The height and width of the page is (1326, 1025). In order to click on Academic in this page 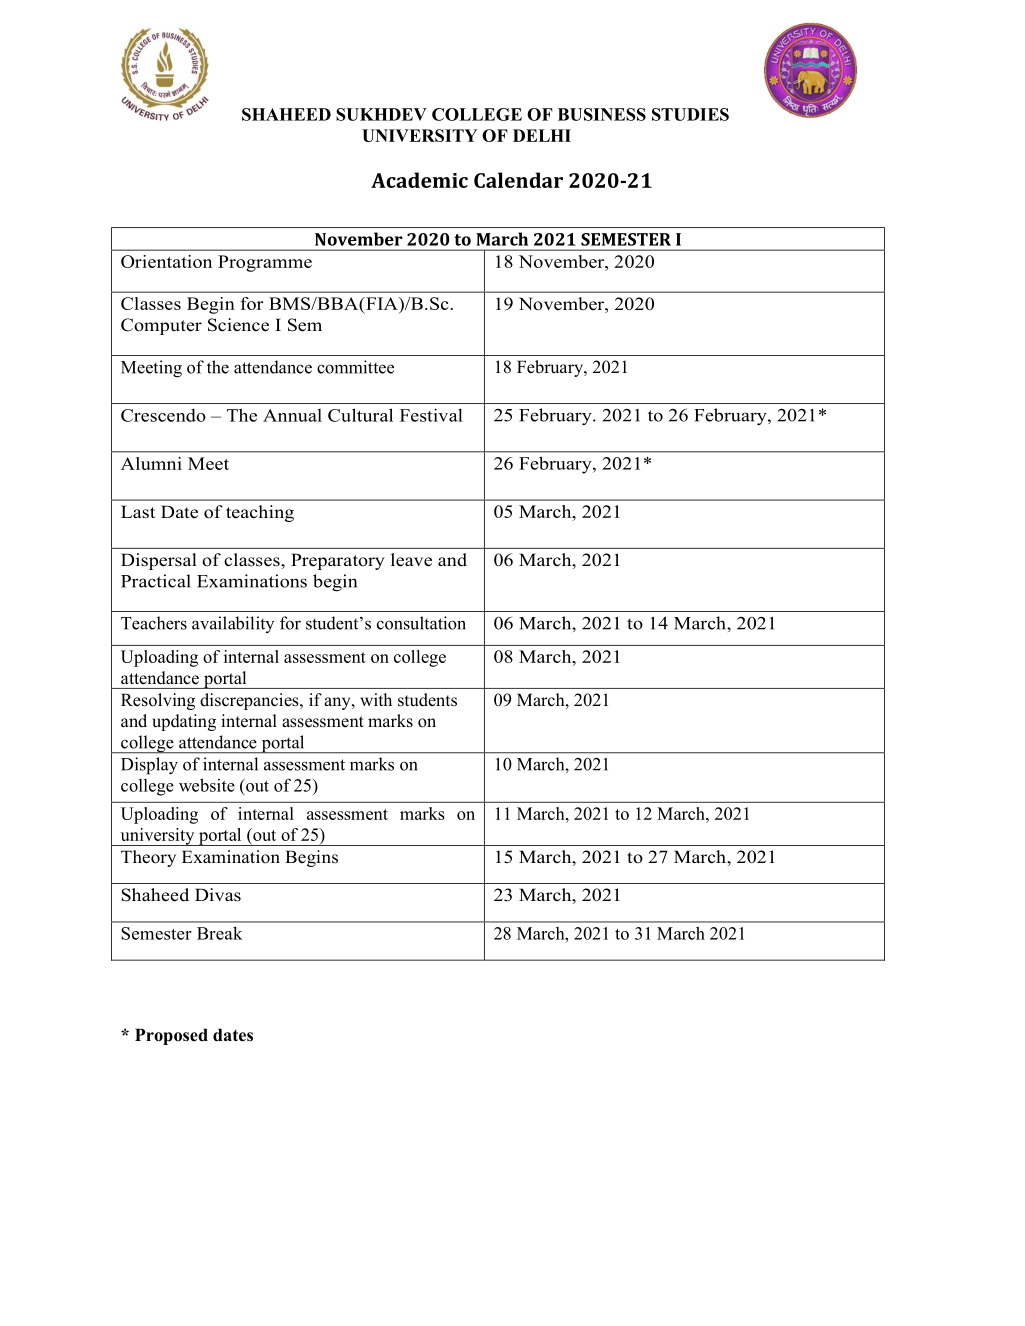, I will do `click(419, 180)`.
